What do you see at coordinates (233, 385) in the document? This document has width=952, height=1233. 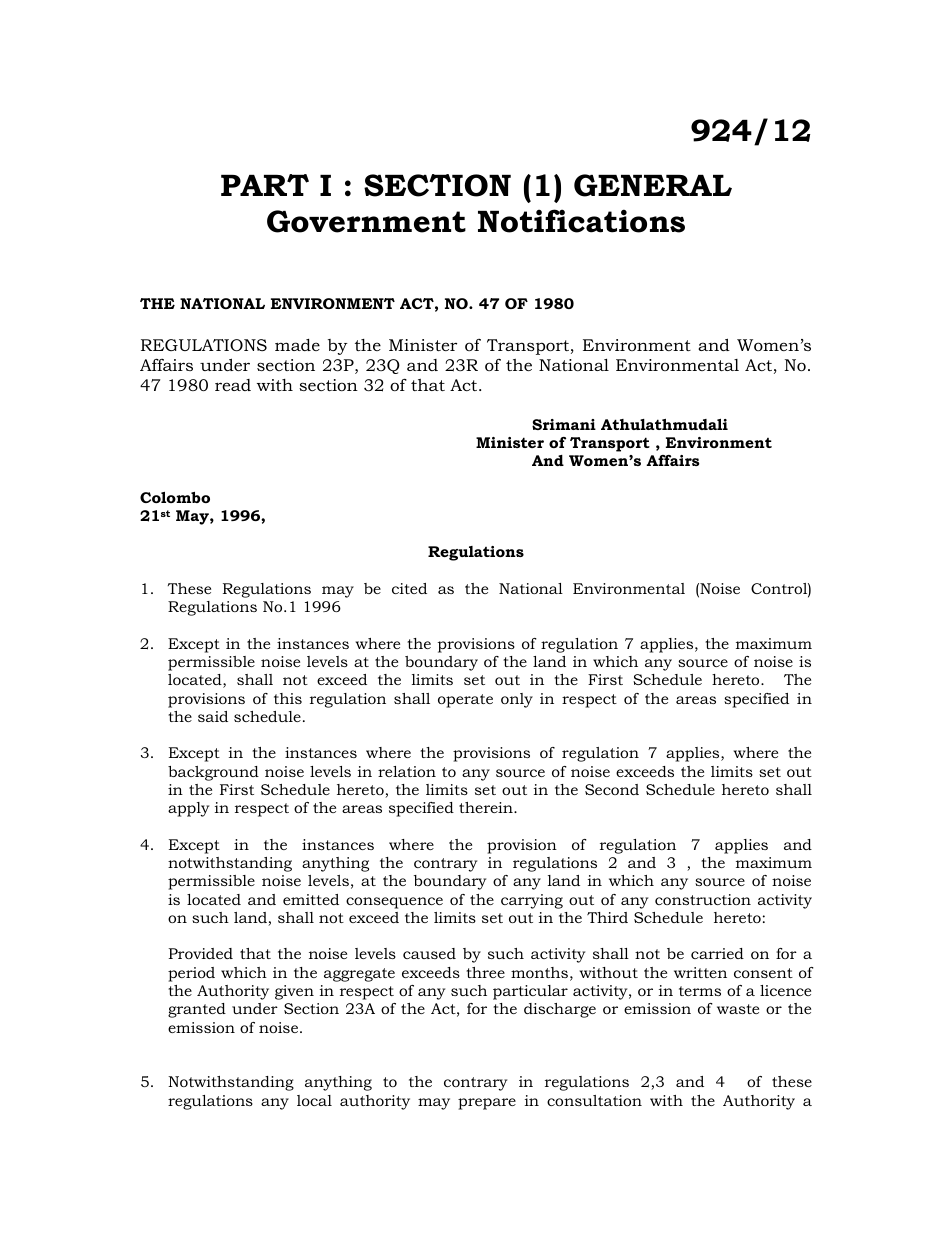 I see `read` at bounding box center [233, 385].
